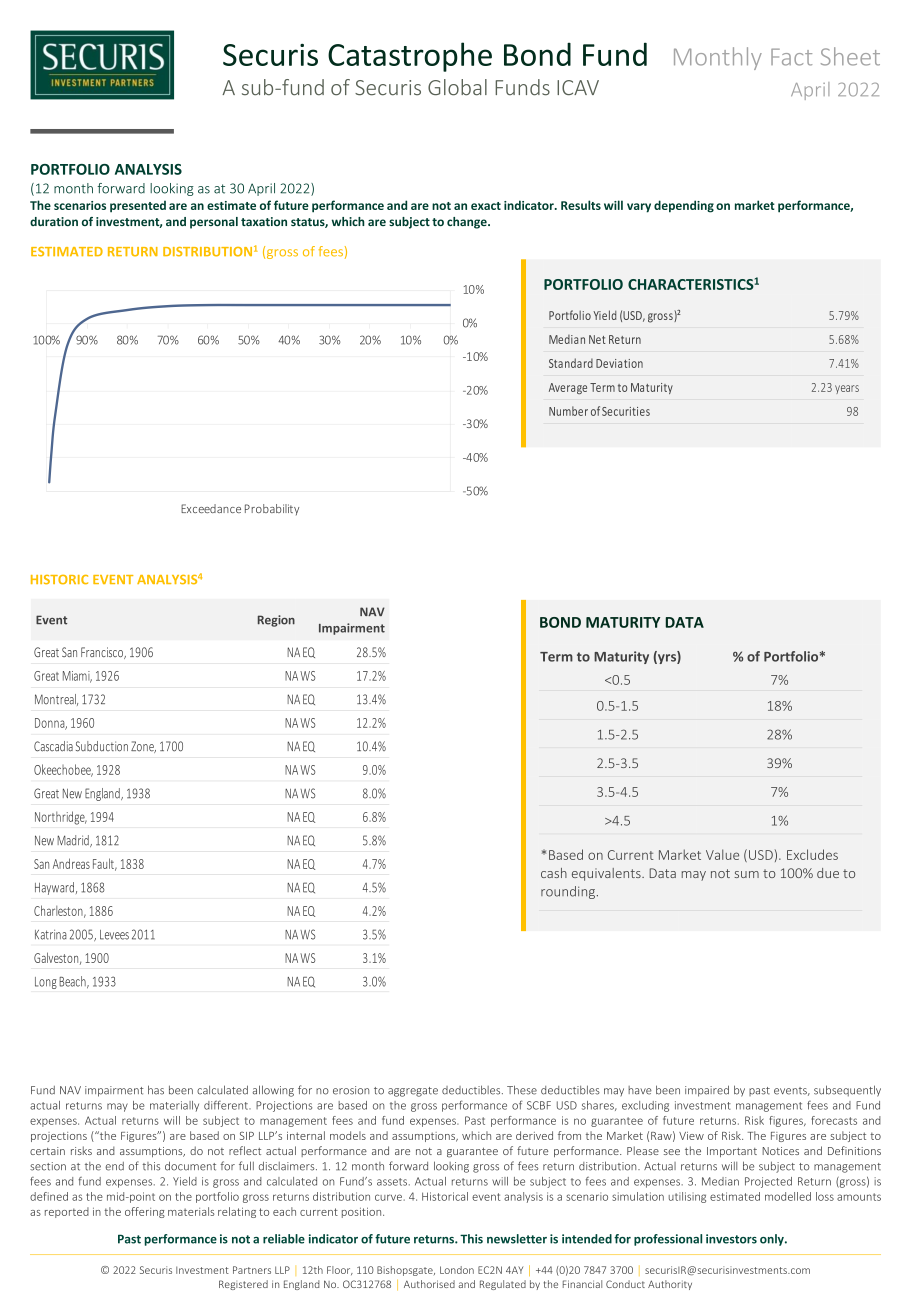 The image size is (911, 1316). What do you see at coordinates (722, 854) in the screenshot?
I see `Value` at bounding box center [722, 854].
